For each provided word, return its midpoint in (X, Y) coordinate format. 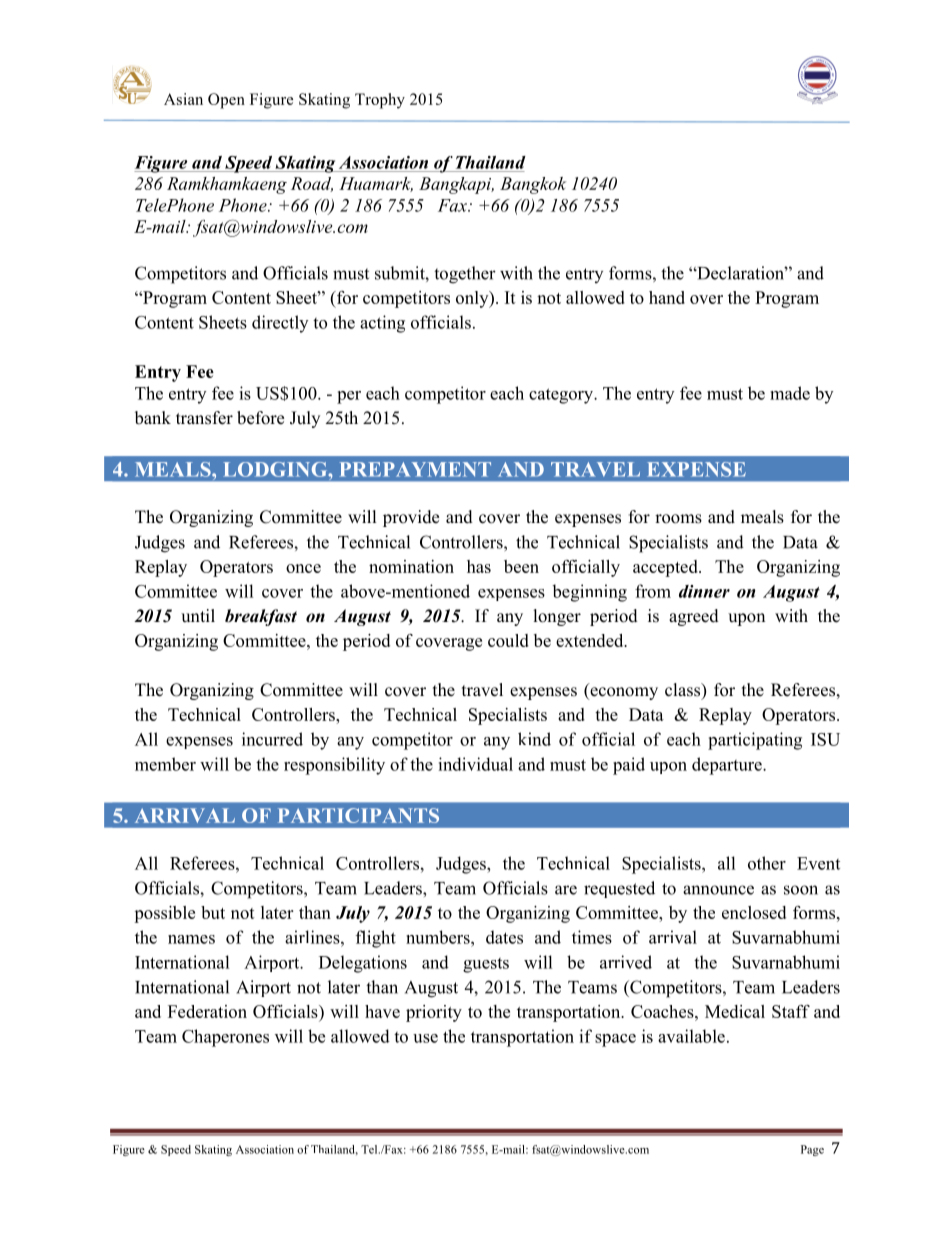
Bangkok (533, 185)
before (260, 418)
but (213, 912)
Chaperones (225, 1038)
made (790, 393)
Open (226, 101)
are (566, 890)
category (562, 396)
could (508, 640)
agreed (694, 617)
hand (667, 297)
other (767, 863)
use (425, 1038)
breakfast (261, 617)
